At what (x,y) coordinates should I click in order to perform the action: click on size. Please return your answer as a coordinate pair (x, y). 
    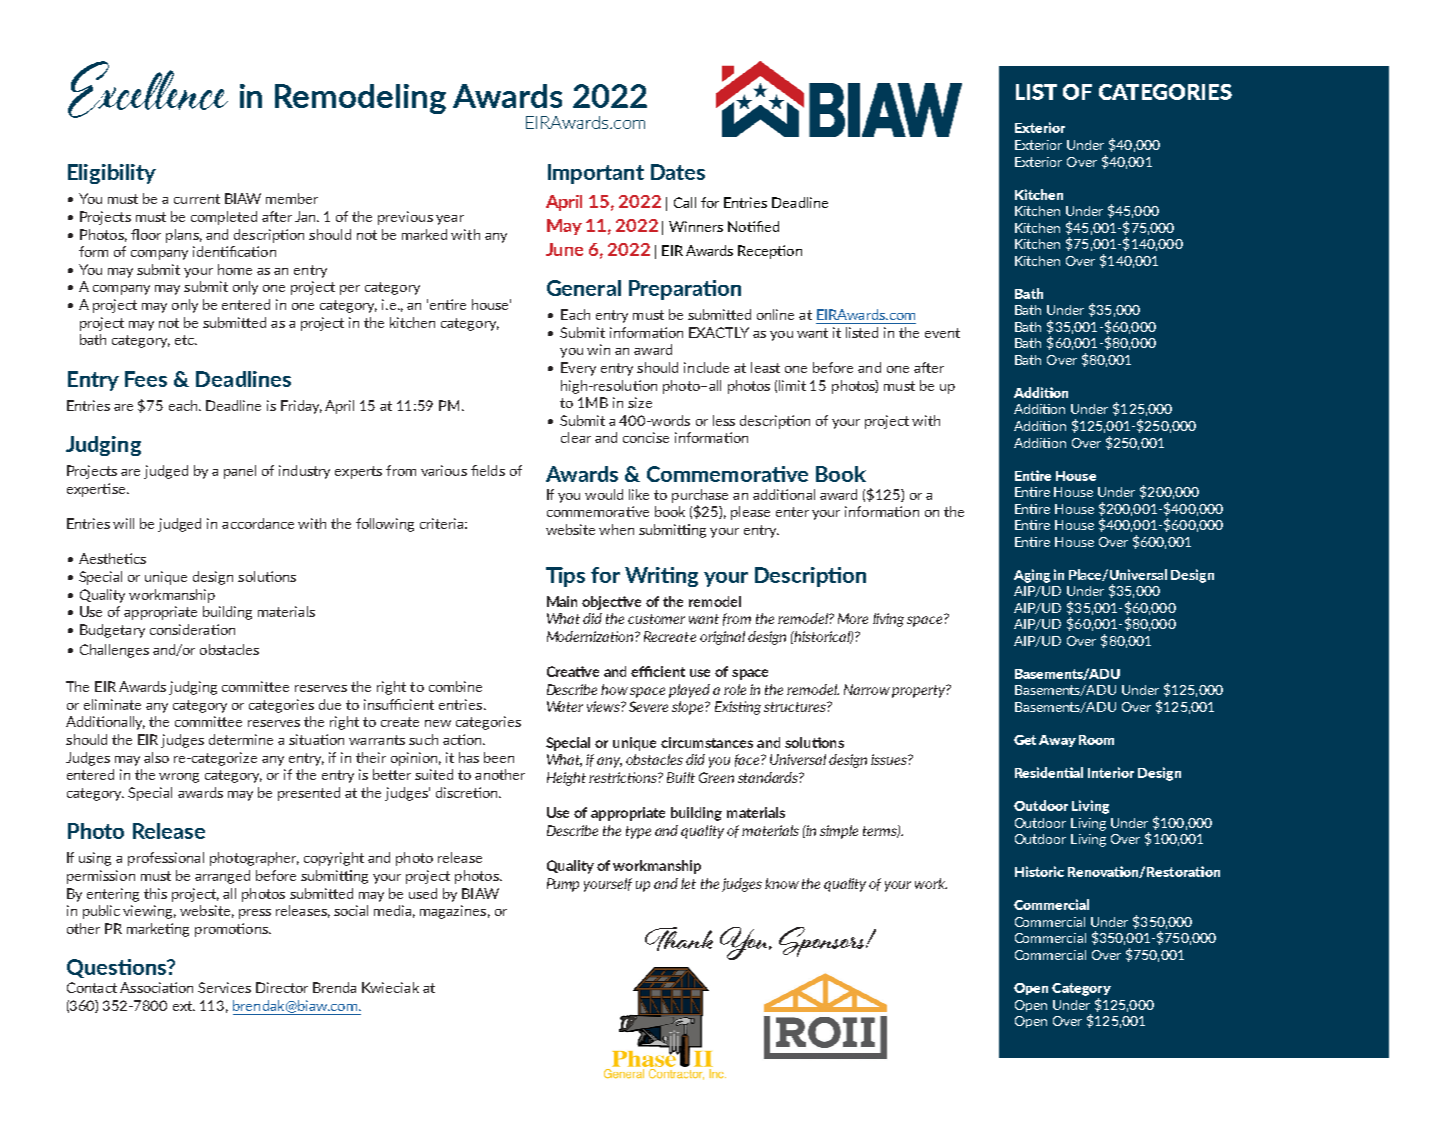
    Looking at the image, I should click on (640, 402).
